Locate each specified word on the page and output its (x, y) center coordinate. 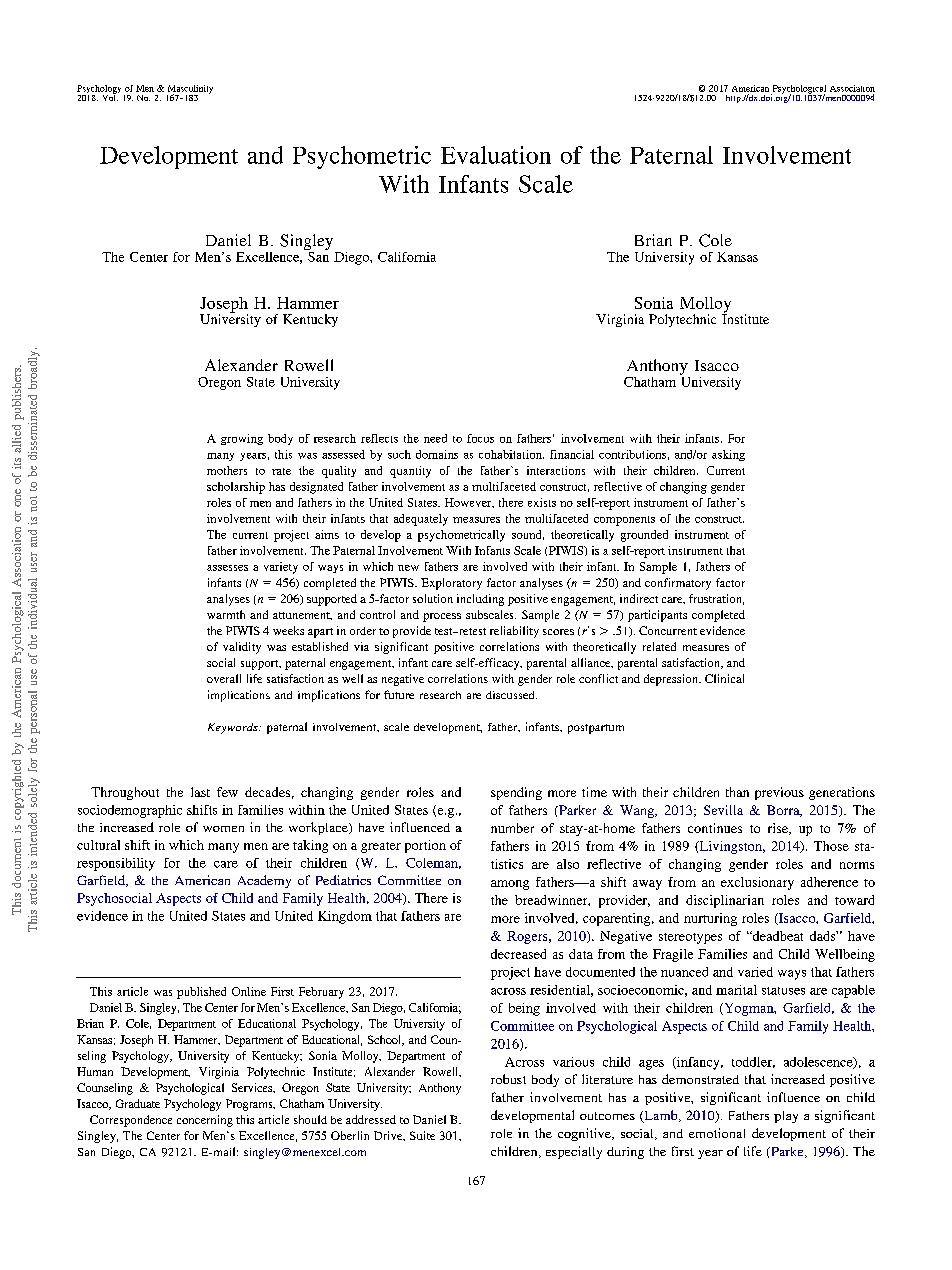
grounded (644, 536)
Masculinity (190, 90)
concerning (205, 1121)
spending (516, 793)
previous (779, 793)
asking (728, 455)
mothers (227, 470)
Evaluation (496, 155)
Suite (422, 1135)
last (200, 792)
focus (480, 438)
